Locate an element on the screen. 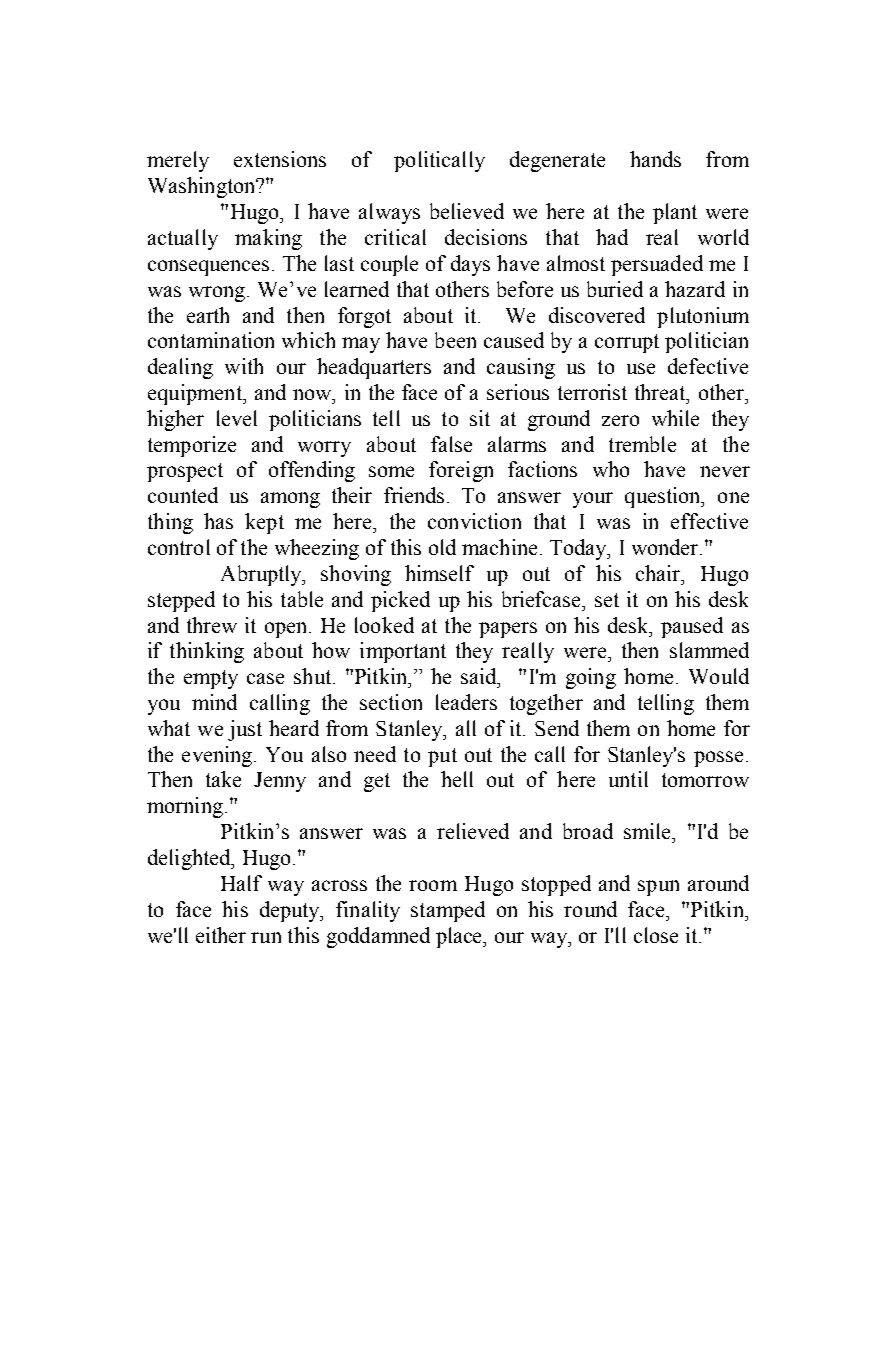 This screenshot has height=1352, width=896. has is located at coordinates (218, 521).
